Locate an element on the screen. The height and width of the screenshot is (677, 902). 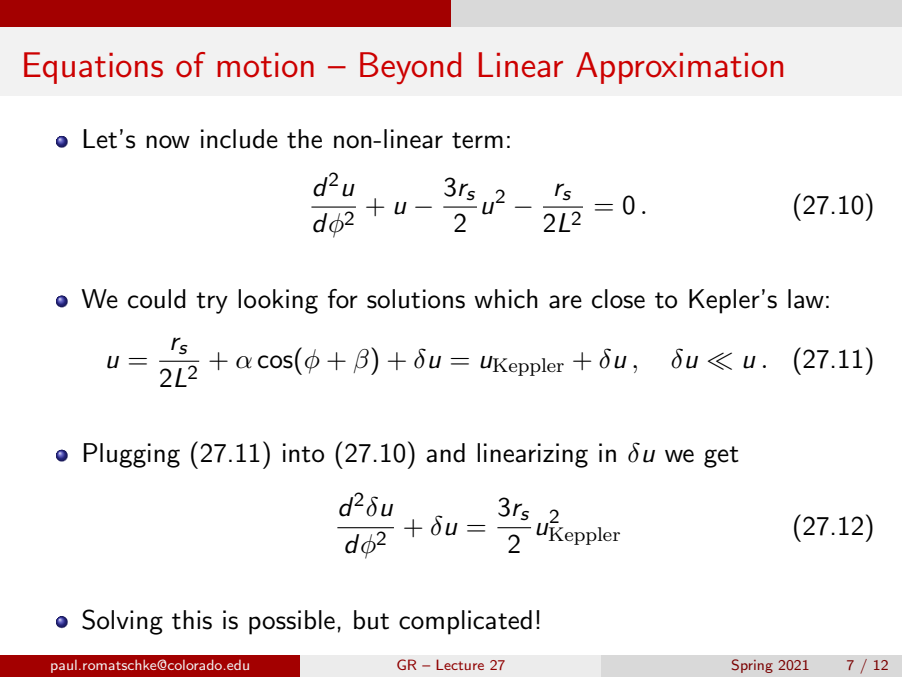
Approximation is located at coordinates (679, 68).
